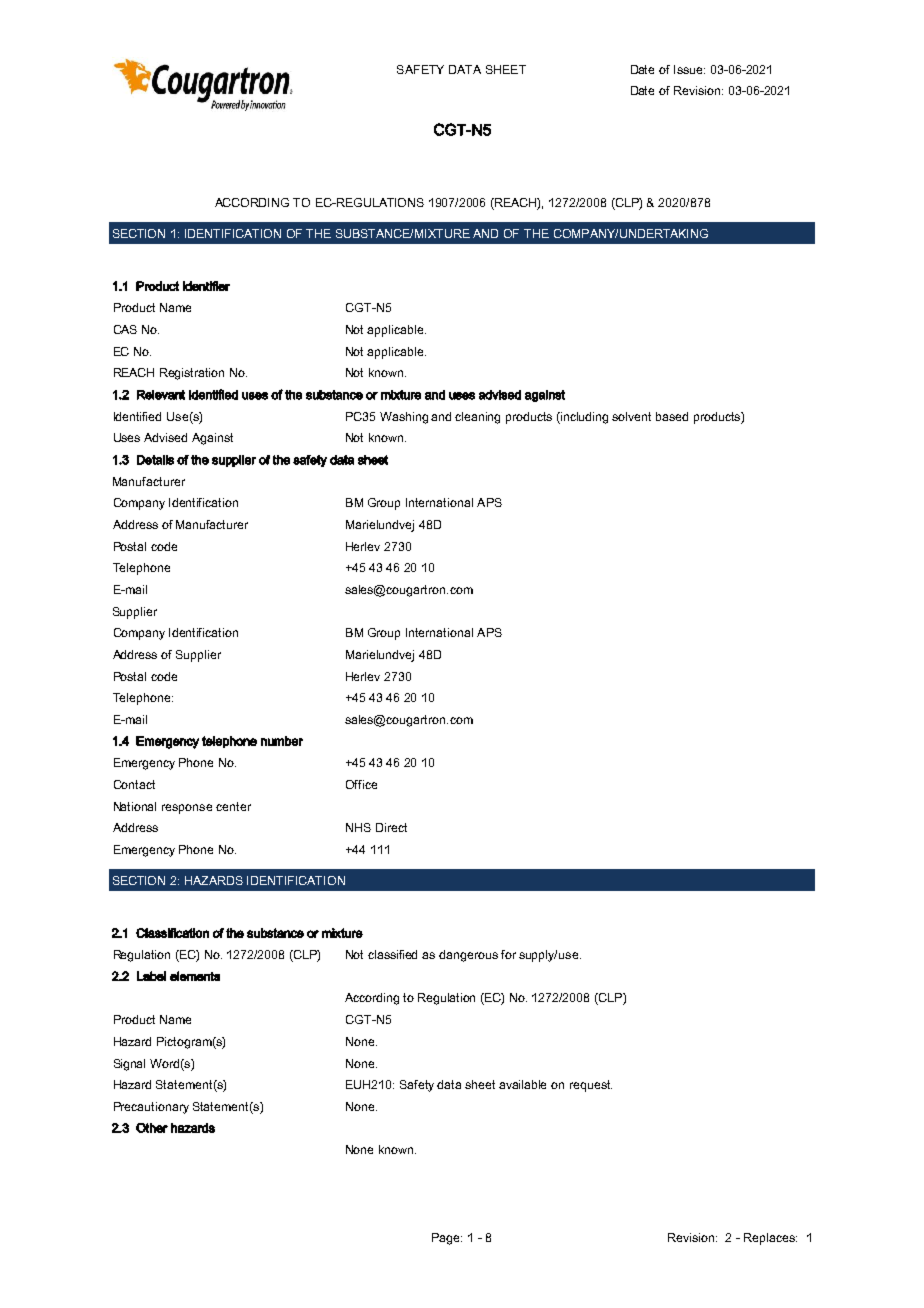 The image size is (924, 1308). What do you see at coordinates (689, 69) in the screenshot?
I see `Issue` at bounding box center [689, 69].
